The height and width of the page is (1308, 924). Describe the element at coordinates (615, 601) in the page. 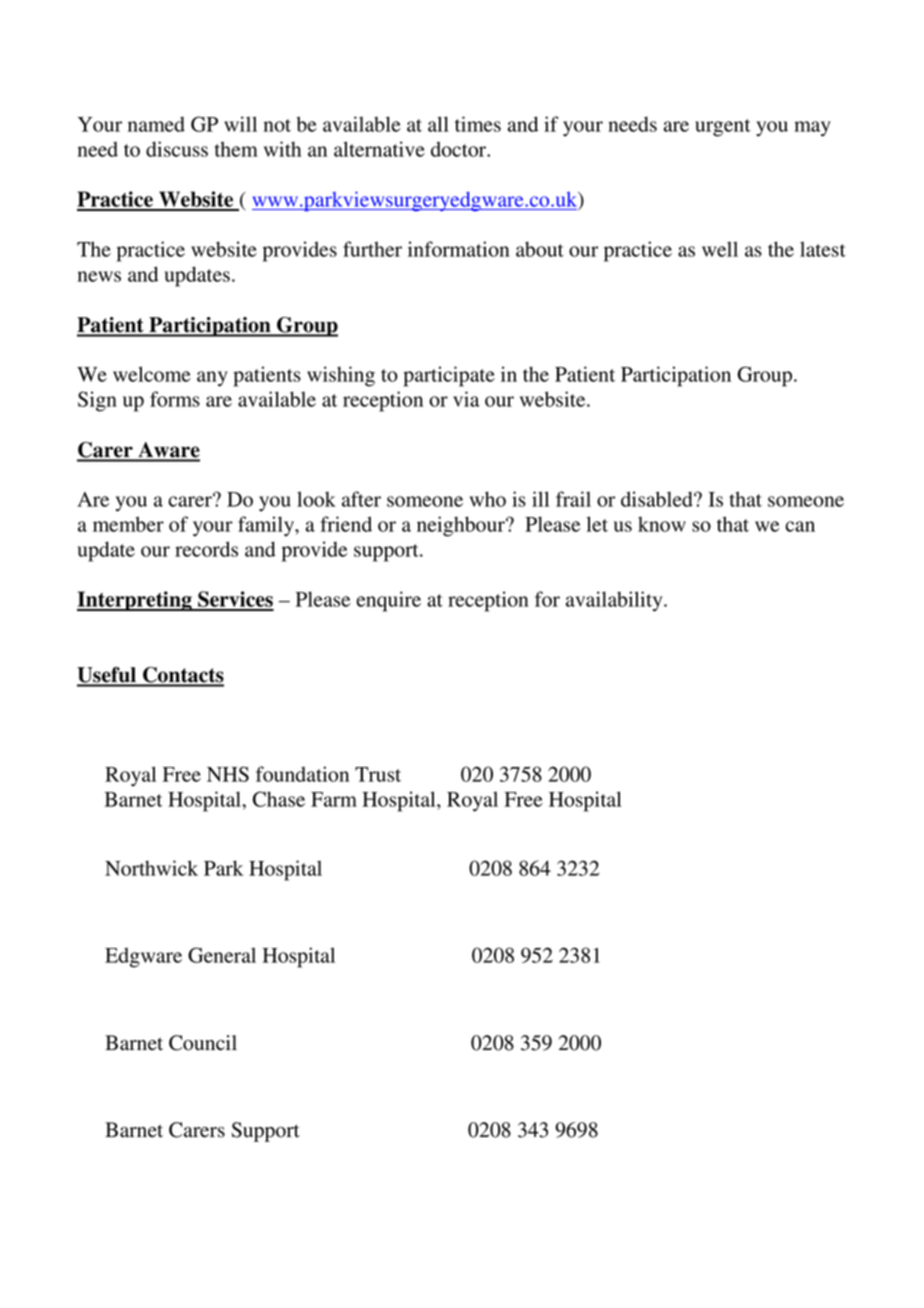

I see `availability` at that location.
